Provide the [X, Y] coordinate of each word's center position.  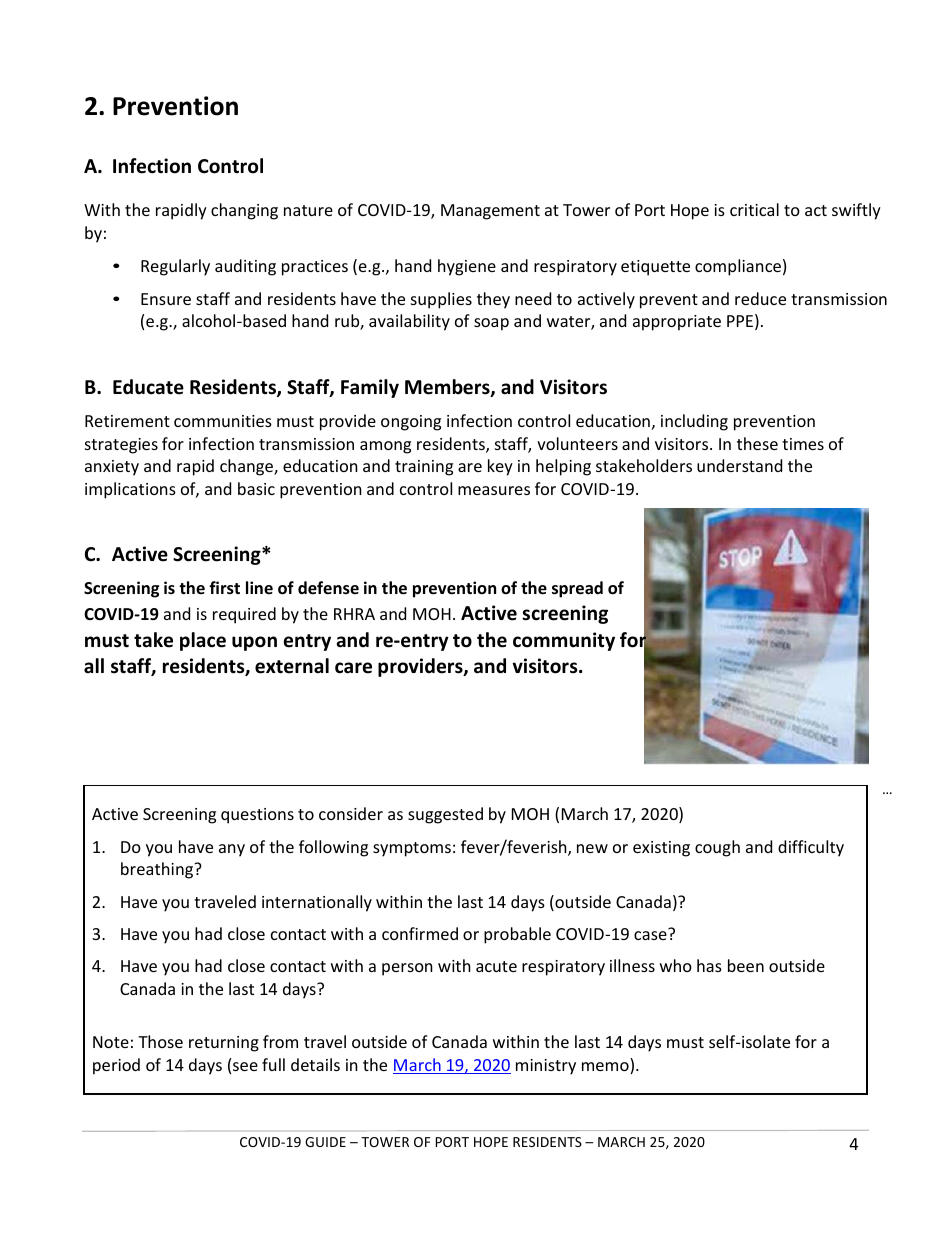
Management [490, 212]
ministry [546, 1067]
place [203, 641]
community [564, 641]
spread [577, 589]
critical [754, 209]
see [245, 1066]
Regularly [175, 267]
